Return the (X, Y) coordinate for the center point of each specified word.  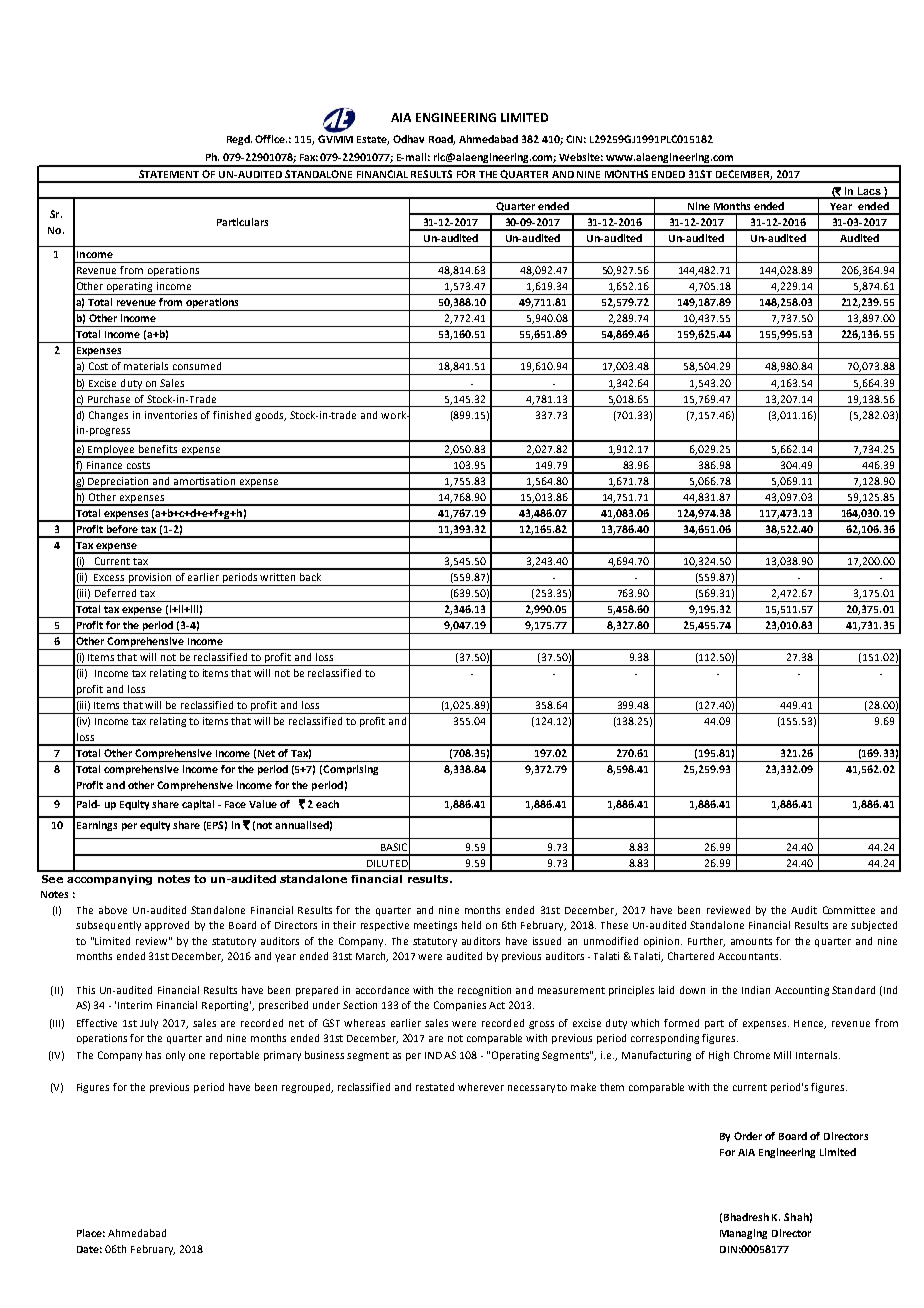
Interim (135, 1005)
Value (263, 804)
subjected (874, 926)
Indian (756, 990)
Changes (108, 416)
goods (270, 416)
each (327, 804)
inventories (171, 415)
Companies (460, 1006)
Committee (849, 910)
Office (271, 139)
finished (232, 415)
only (175, 1056)
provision (150, 579)
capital (198, 805)
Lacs (869, 192)
